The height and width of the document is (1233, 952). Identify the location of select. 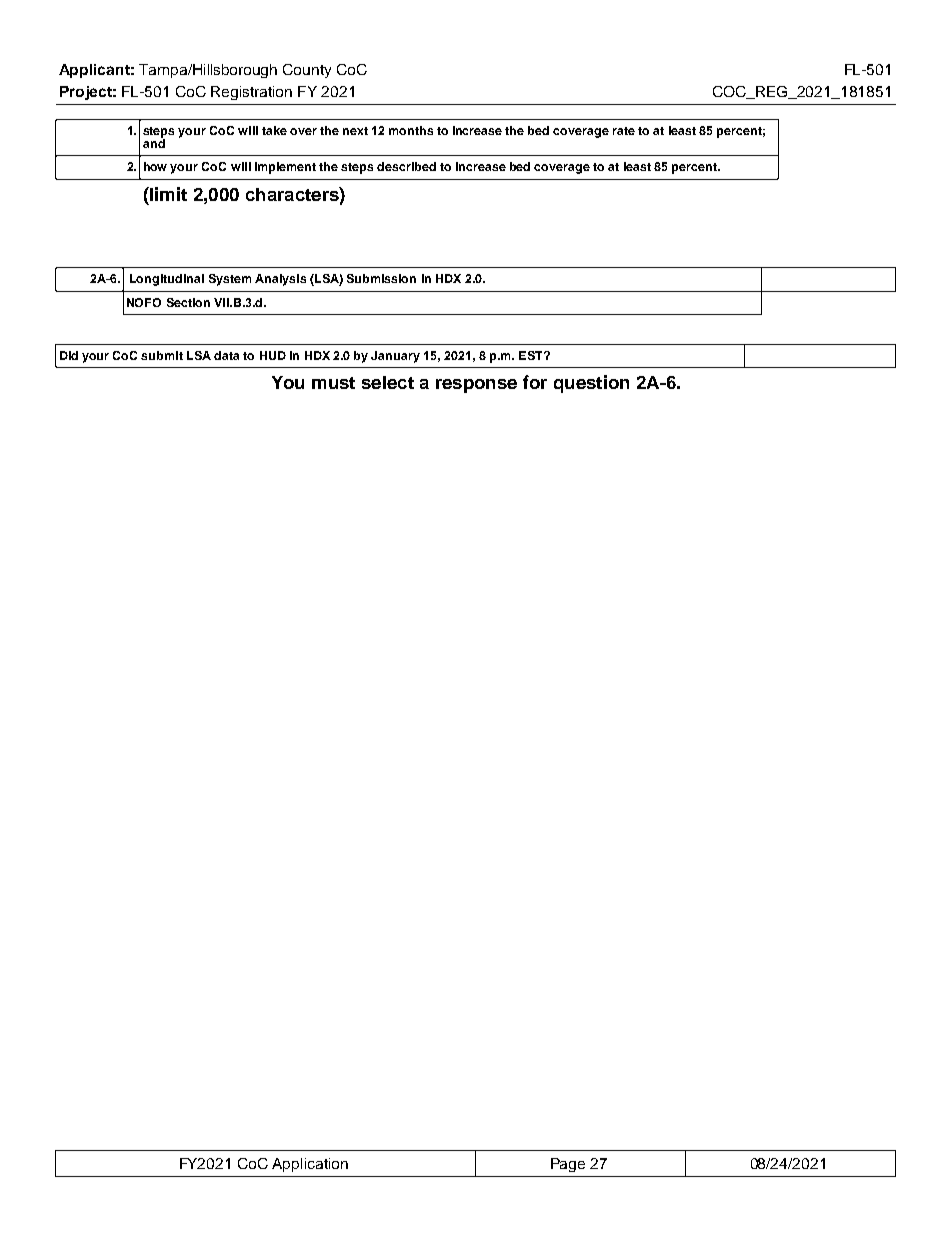
(388, 382).
